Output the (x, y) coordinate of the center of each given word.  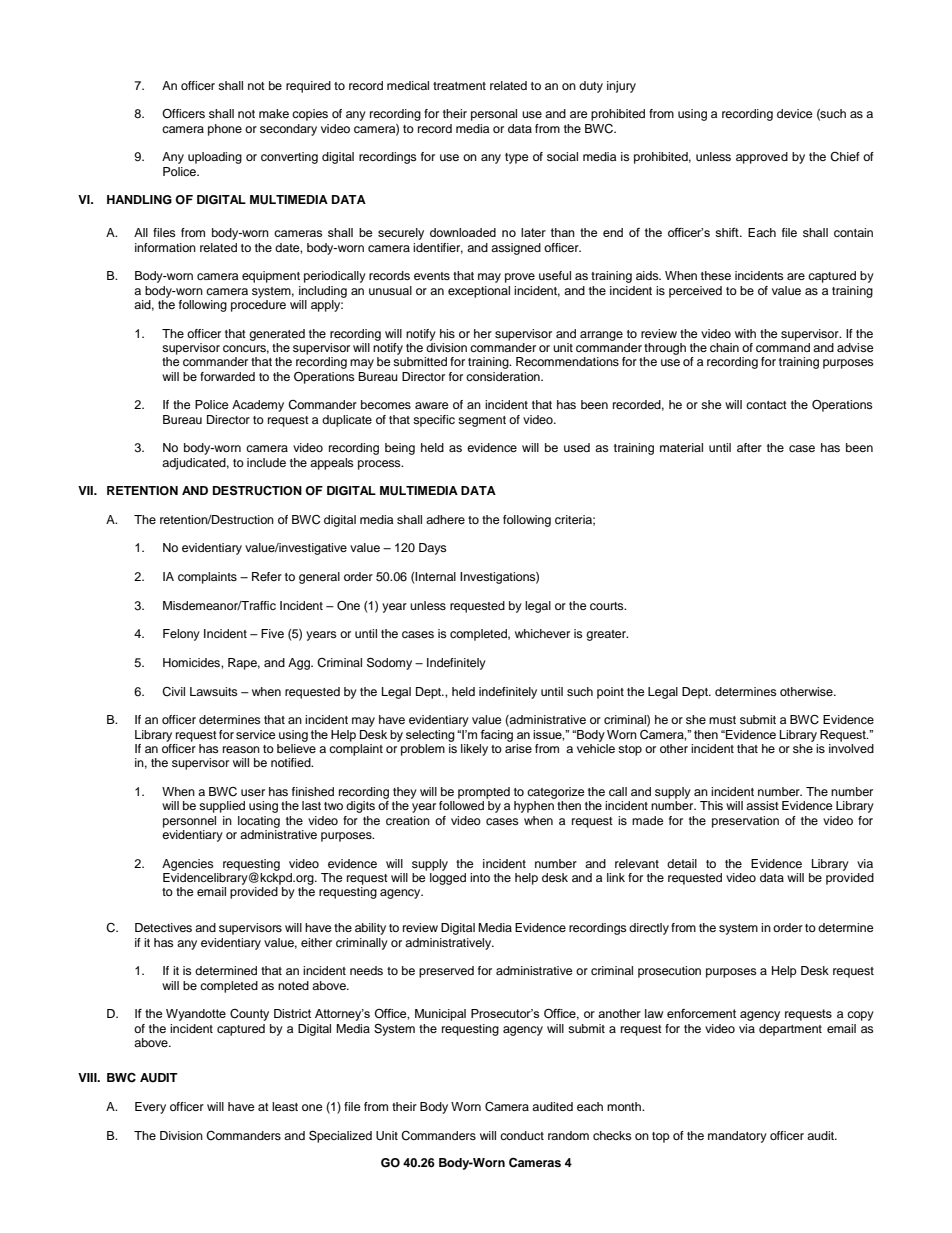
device (795, 113)
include (266, 462)
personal (494, 115)
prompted (484, 793)
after (749, 447)
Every (150, 1108)
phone (225, 130)
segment (482, 421)
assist (762, 805)
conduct (522, 1135)
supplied (222, 807)
